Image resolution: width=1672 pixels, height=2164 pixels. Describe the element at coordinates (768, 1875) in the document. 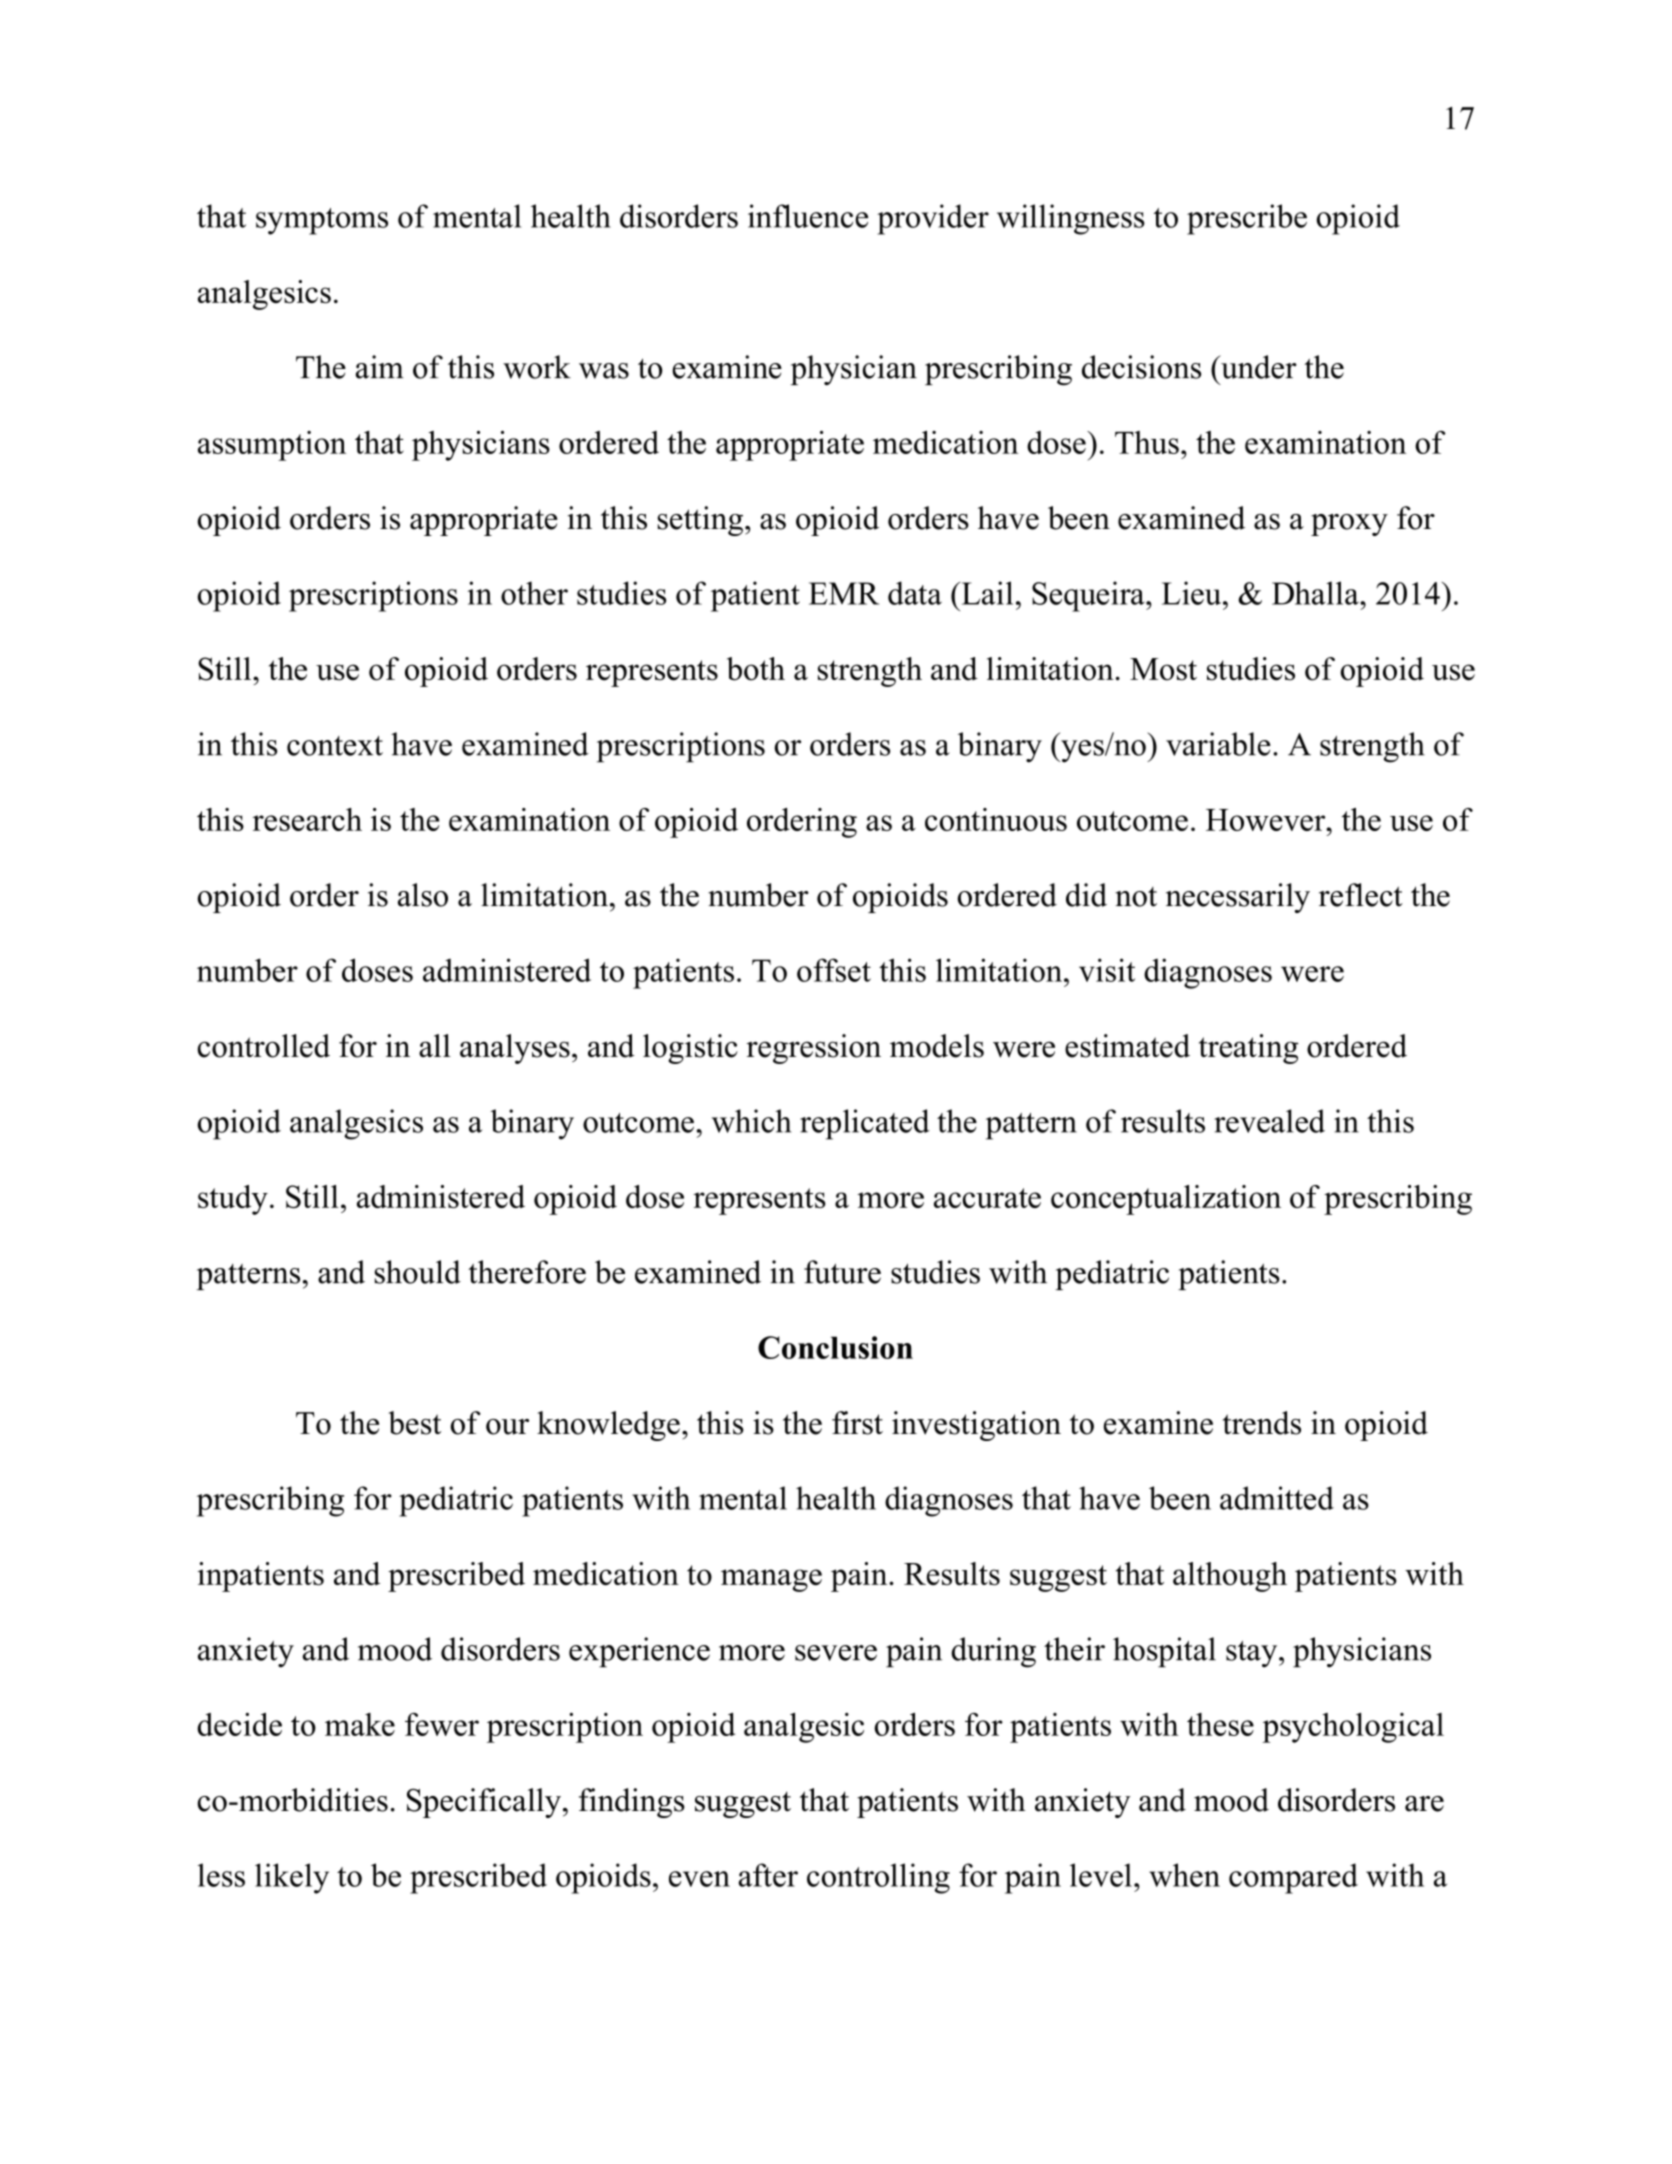

I see `after` at that location.
